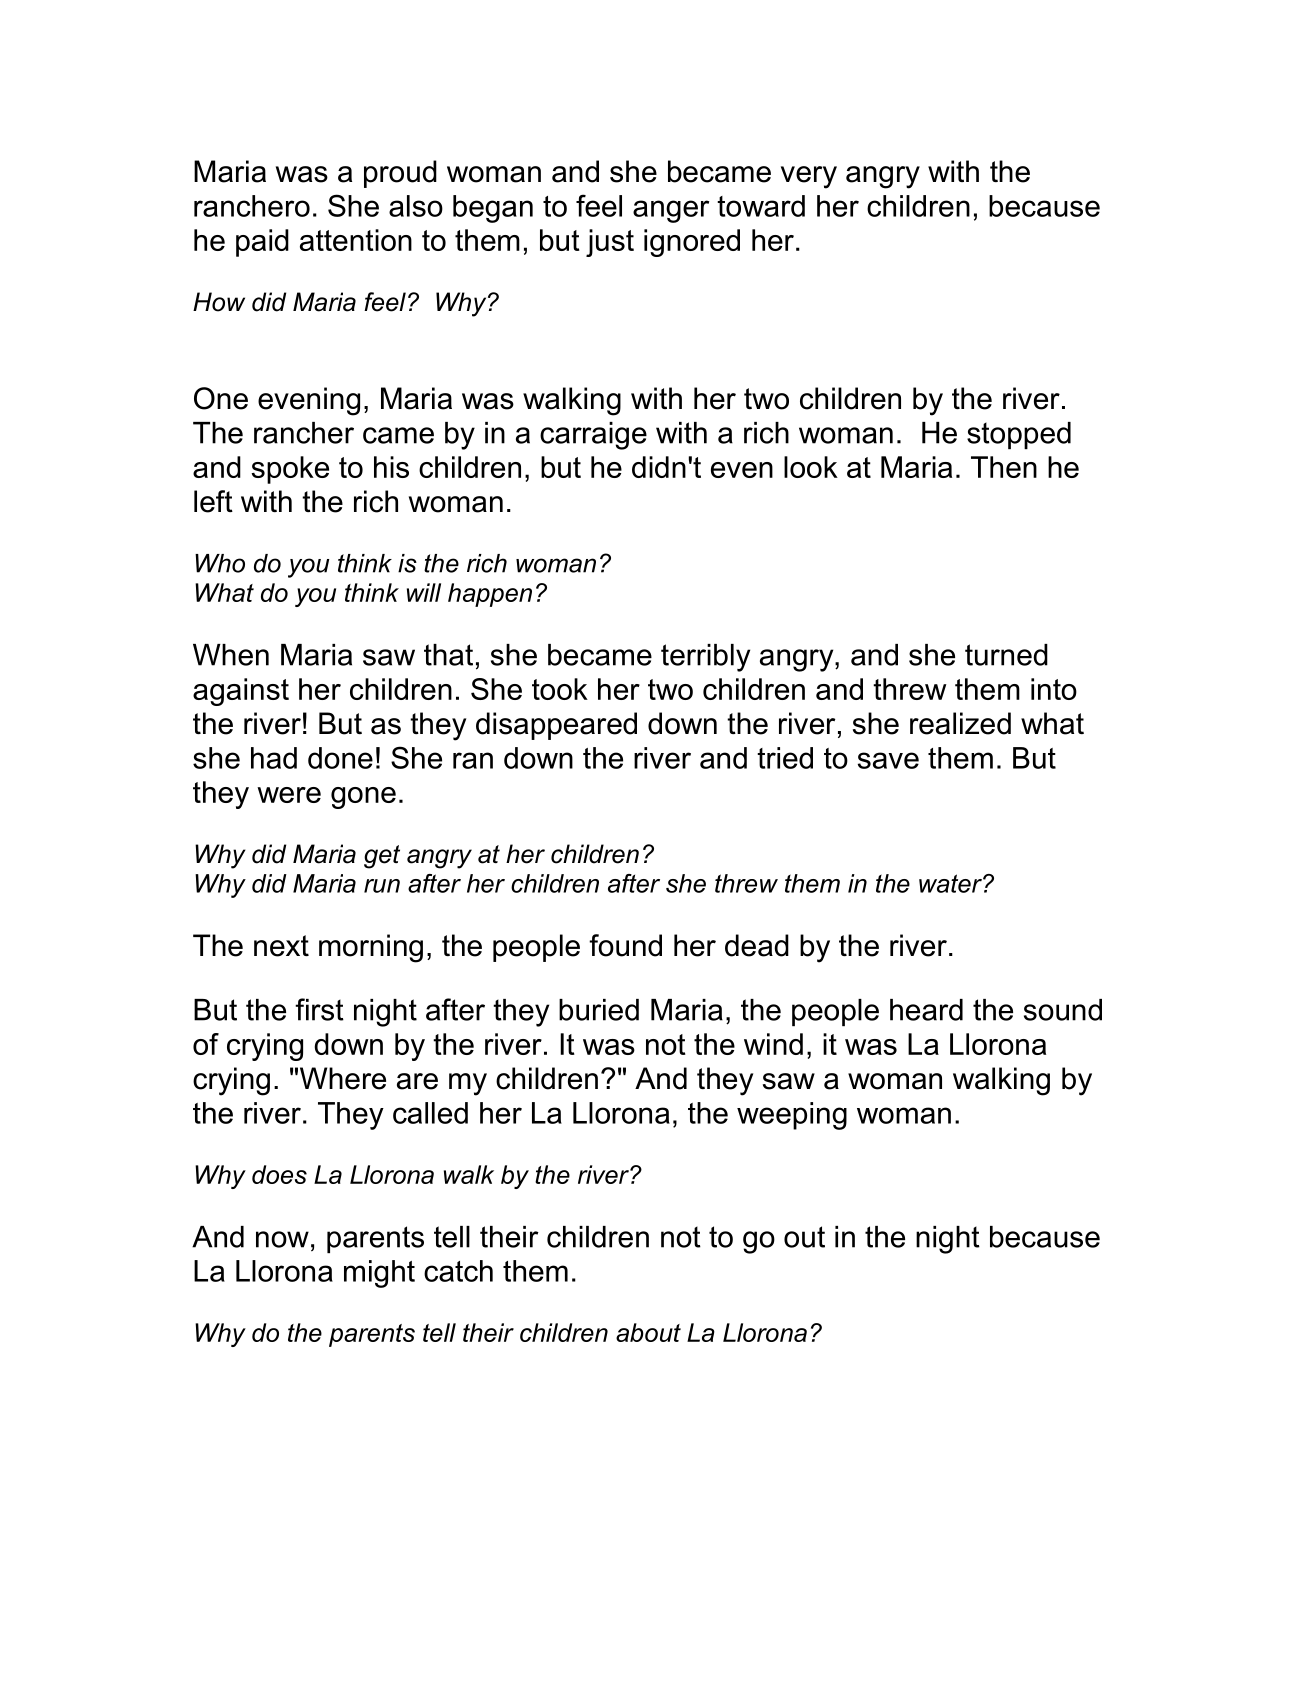 The image size is (1308, 1692). Describe the element at coordinates (648, 1332) in the screenshot. I see `about` at that location.
